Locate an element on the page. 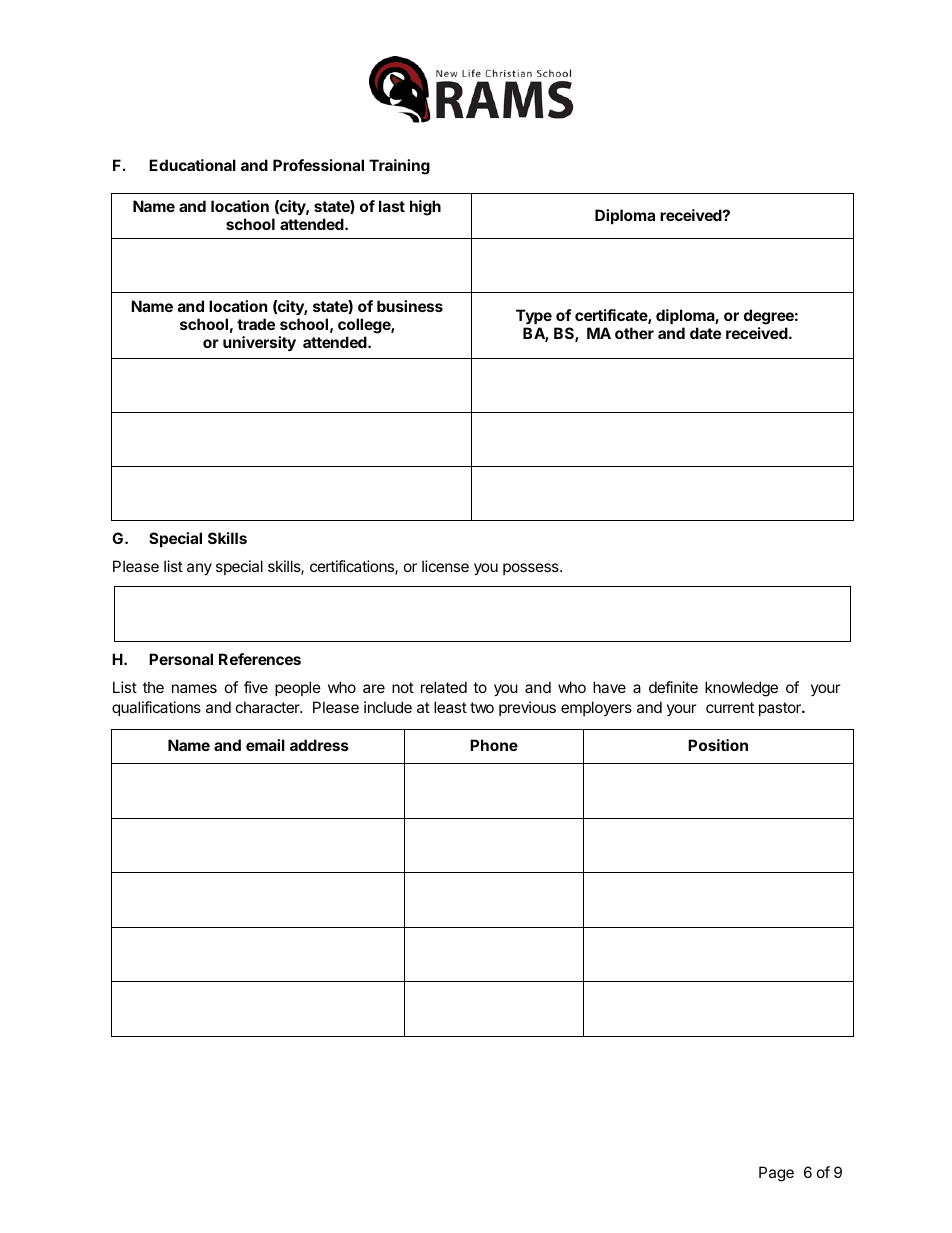 The width and height of the document is (952, 1233). related is located at coordinates (444, 687).
